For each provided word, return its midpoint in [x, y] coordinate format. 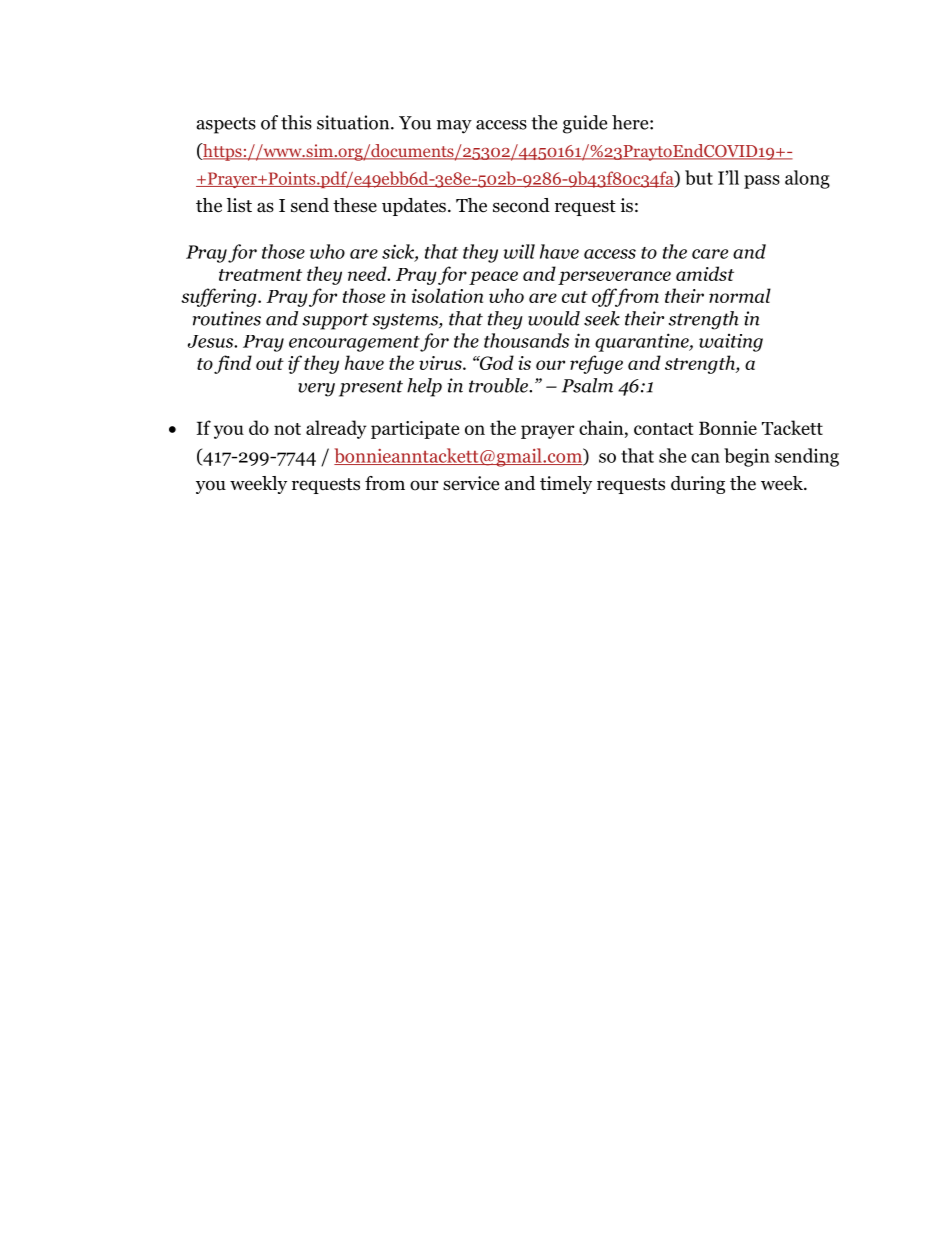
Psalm [587, 385]
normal [740, 295]
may [454, 127]
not [287, 429]
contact [664, 429]
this [296, 122]
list [239, 205]
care [710, 254]
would [554, 318]
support [335, 321]
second [521, 205]
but [699, 177]
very [316, 390]
